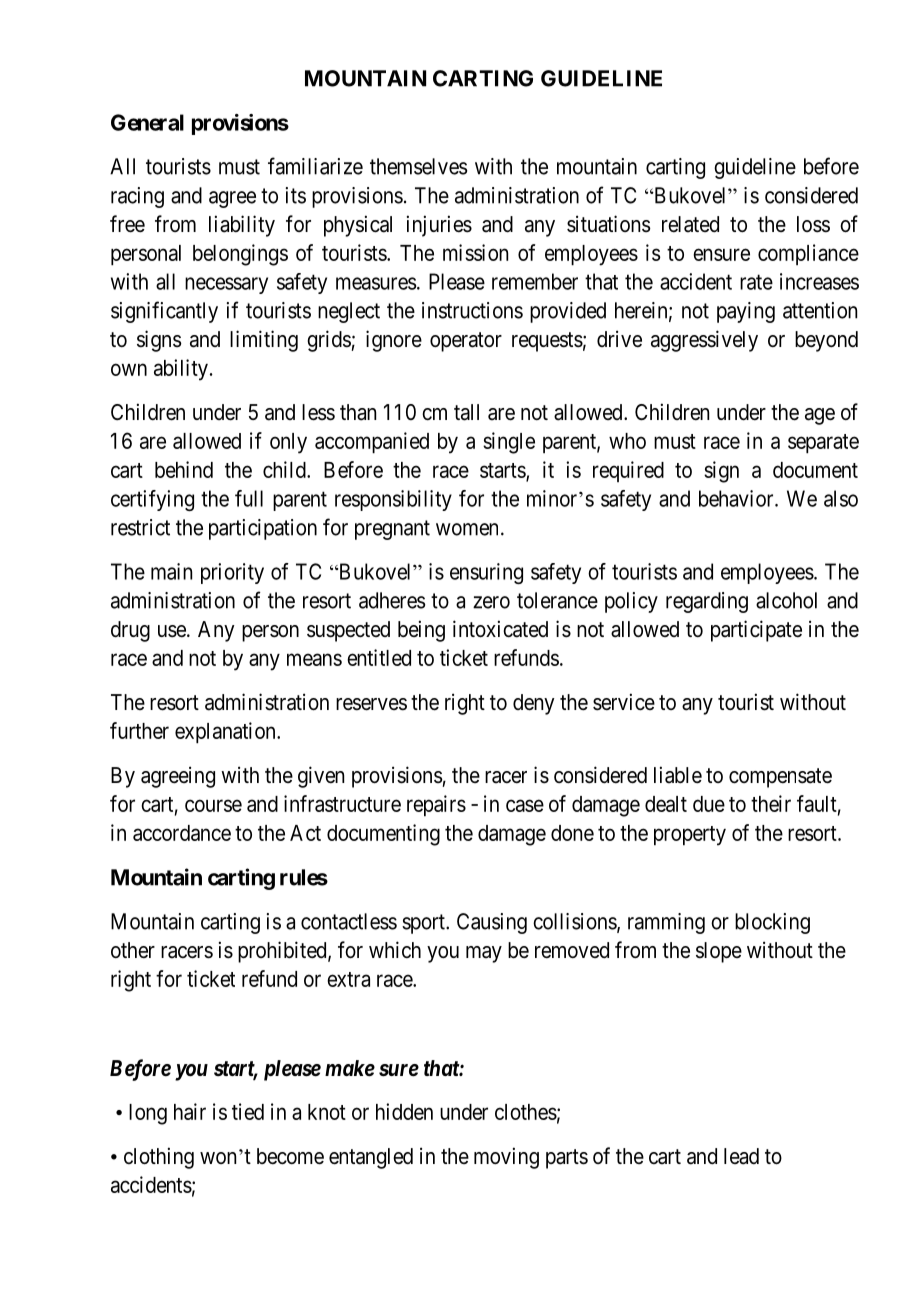  What do you see at coordinates (813, 224) in the page?
I see `loss` at bounding box center [813, 224].
